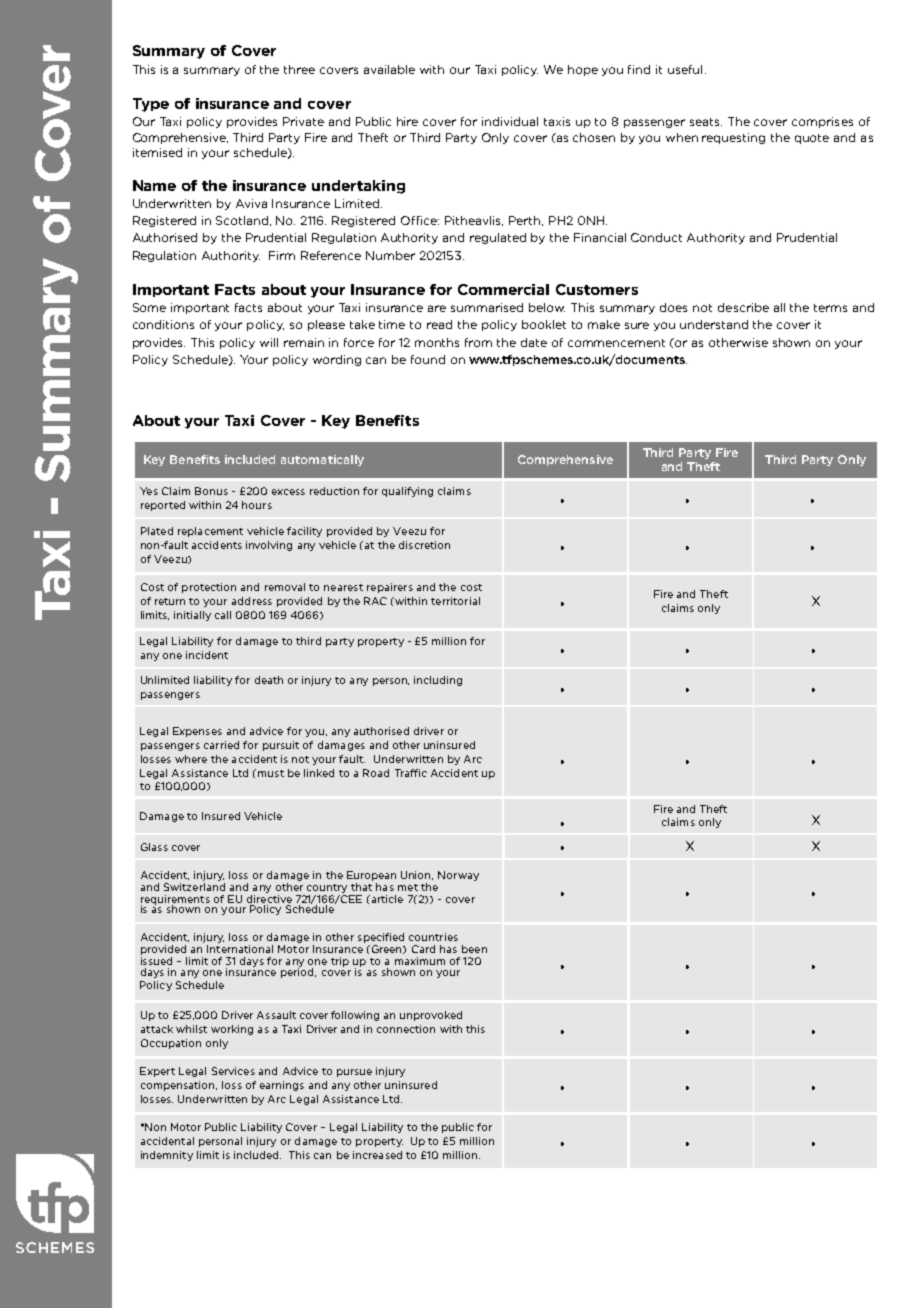 The image size is (924, 1308). I want to click on requesting, so click(733, 138).
